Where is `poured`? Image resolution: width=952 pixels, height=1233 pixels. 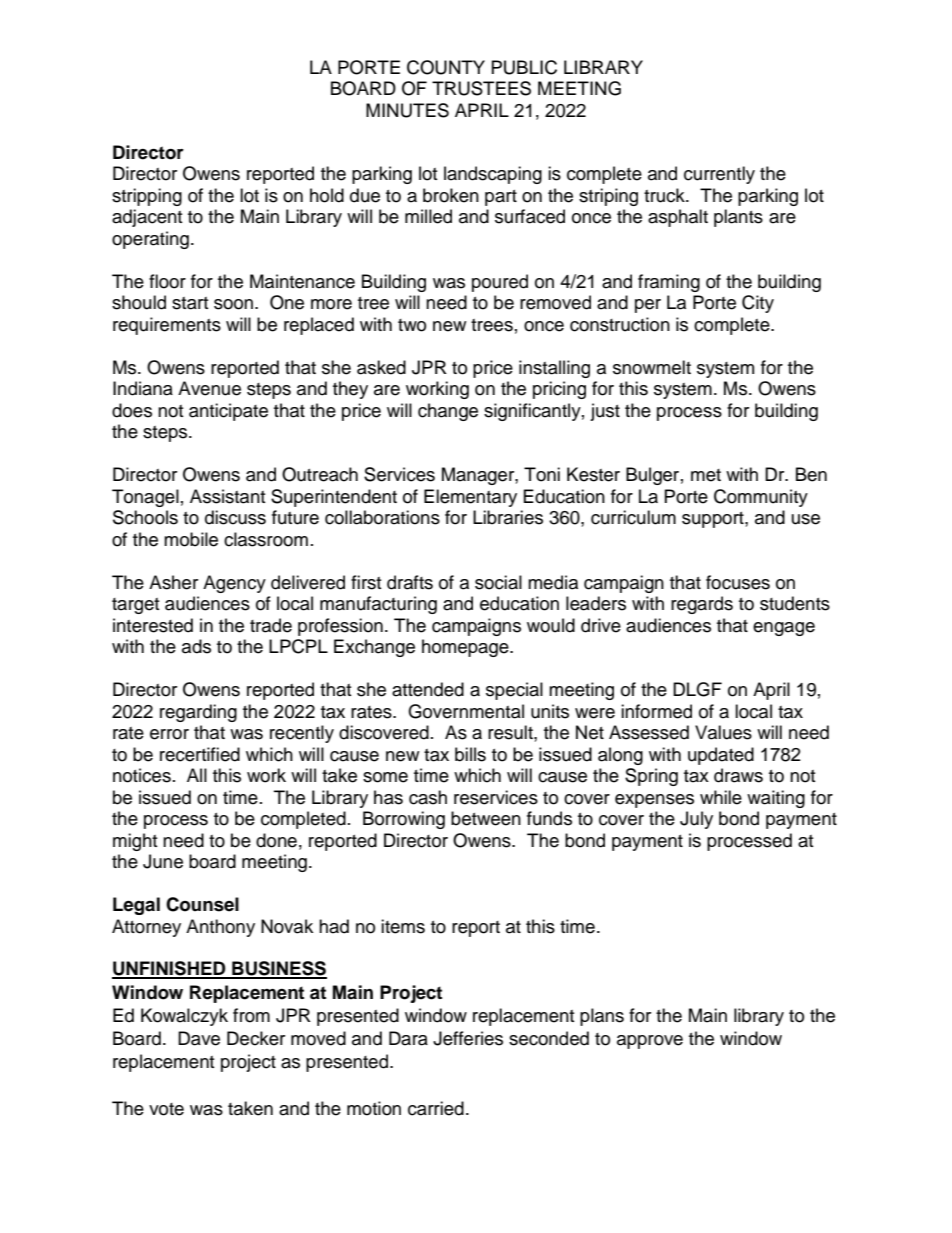
poured is located at coordinates (500, 283).
